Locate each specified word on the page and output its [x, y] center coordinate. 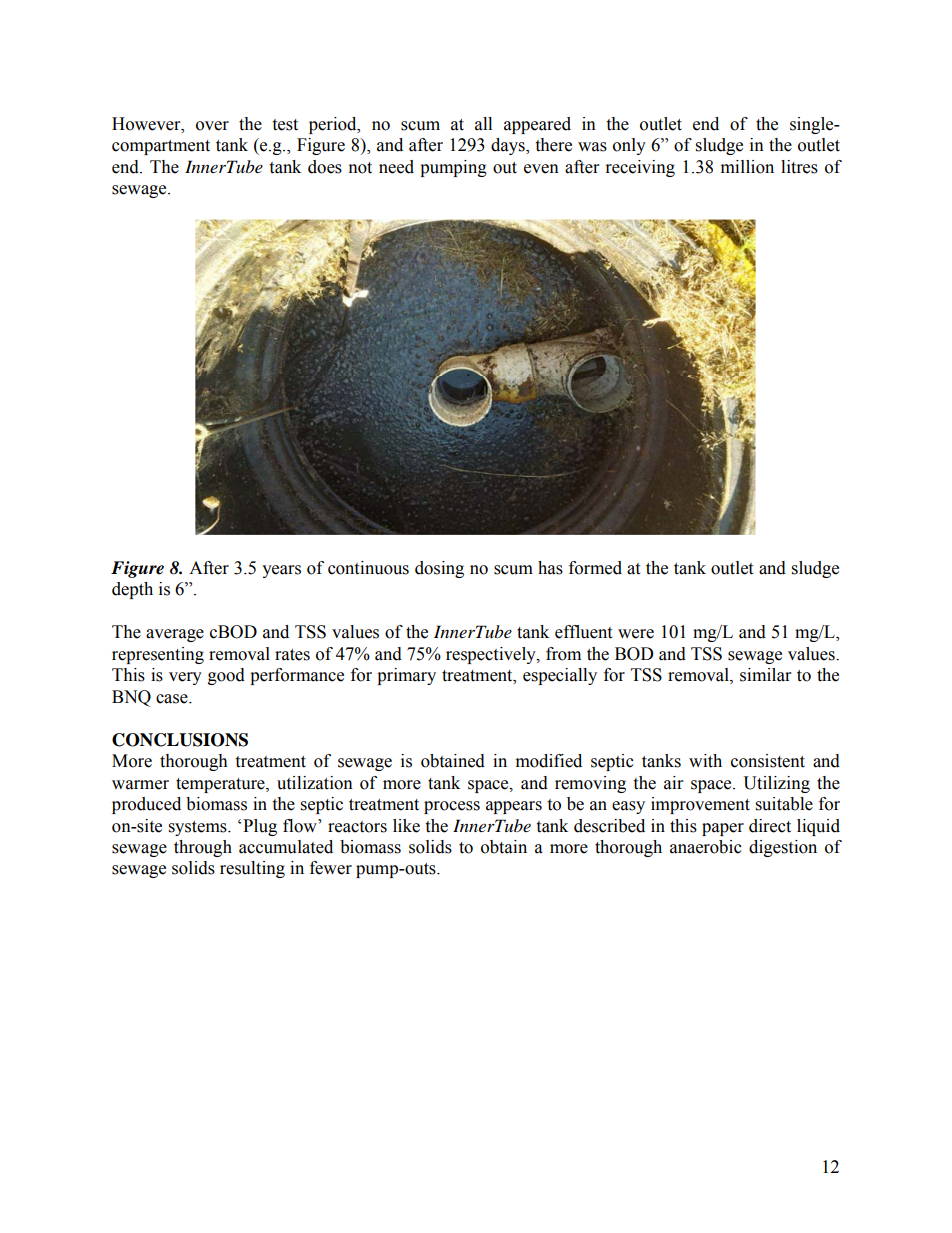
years [281, 571]
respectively [492, 655]
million [747, 167]
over [212, 126]
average [175, 635]
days [509, 146]
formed [595, 568]
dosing [439, 569]
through [203, 848]
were [636, 634]
